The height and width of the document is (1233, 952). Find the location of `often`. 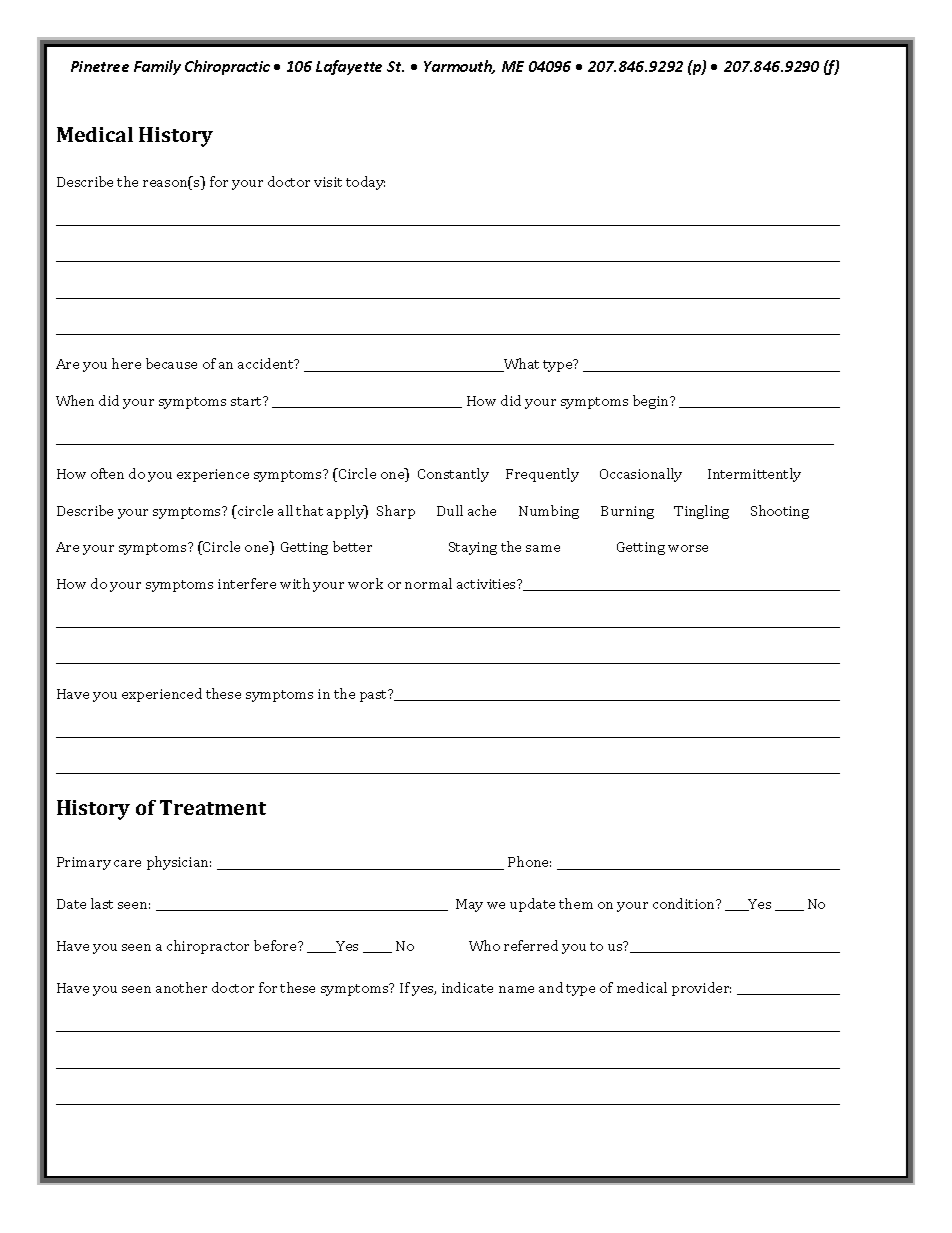

often is located at coordinates (107, 473).
